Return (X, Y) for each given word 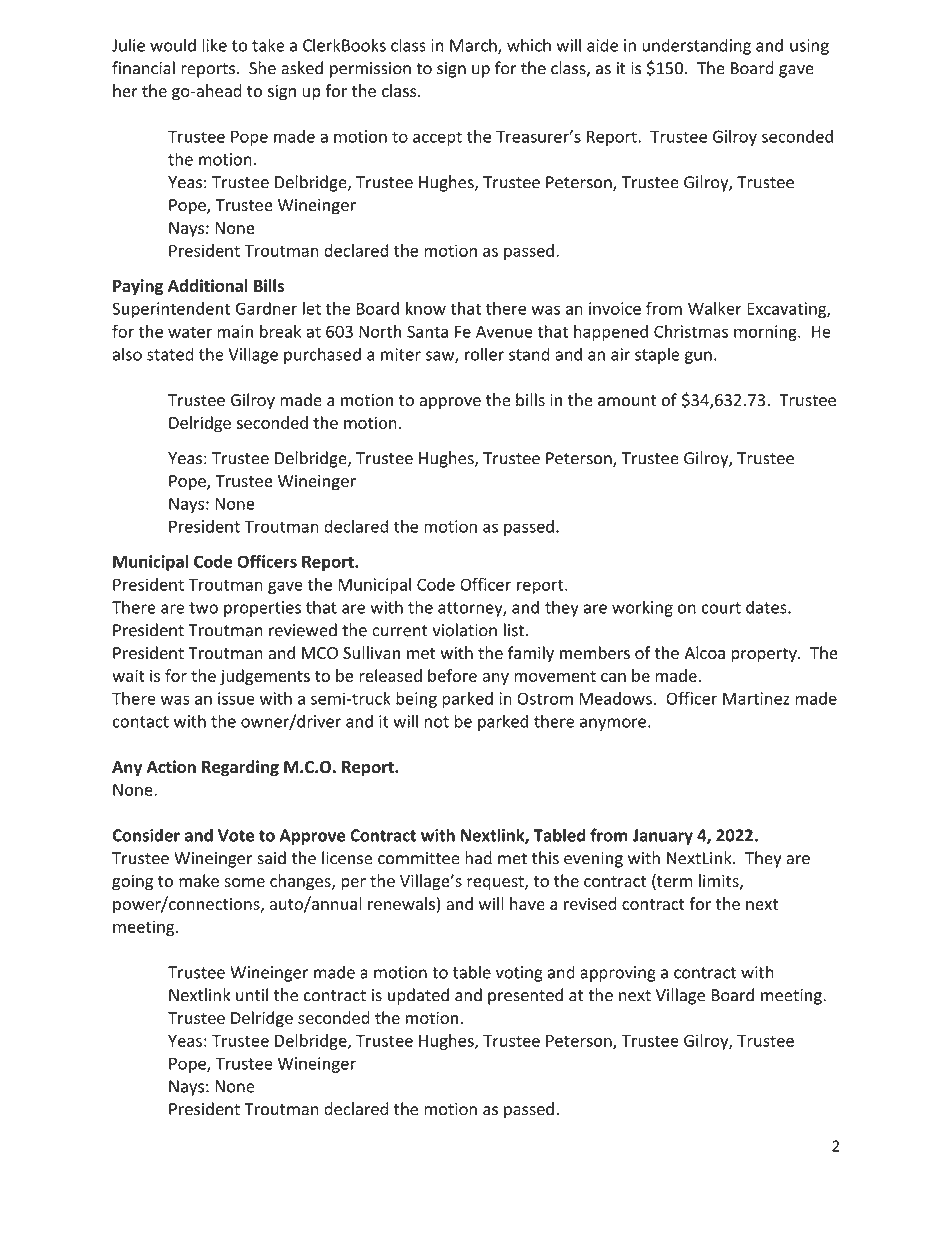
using (809, 47)
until (252, 995)
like (214, 45)
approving (618, 974)
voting (519, 974)
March (474, 46)
